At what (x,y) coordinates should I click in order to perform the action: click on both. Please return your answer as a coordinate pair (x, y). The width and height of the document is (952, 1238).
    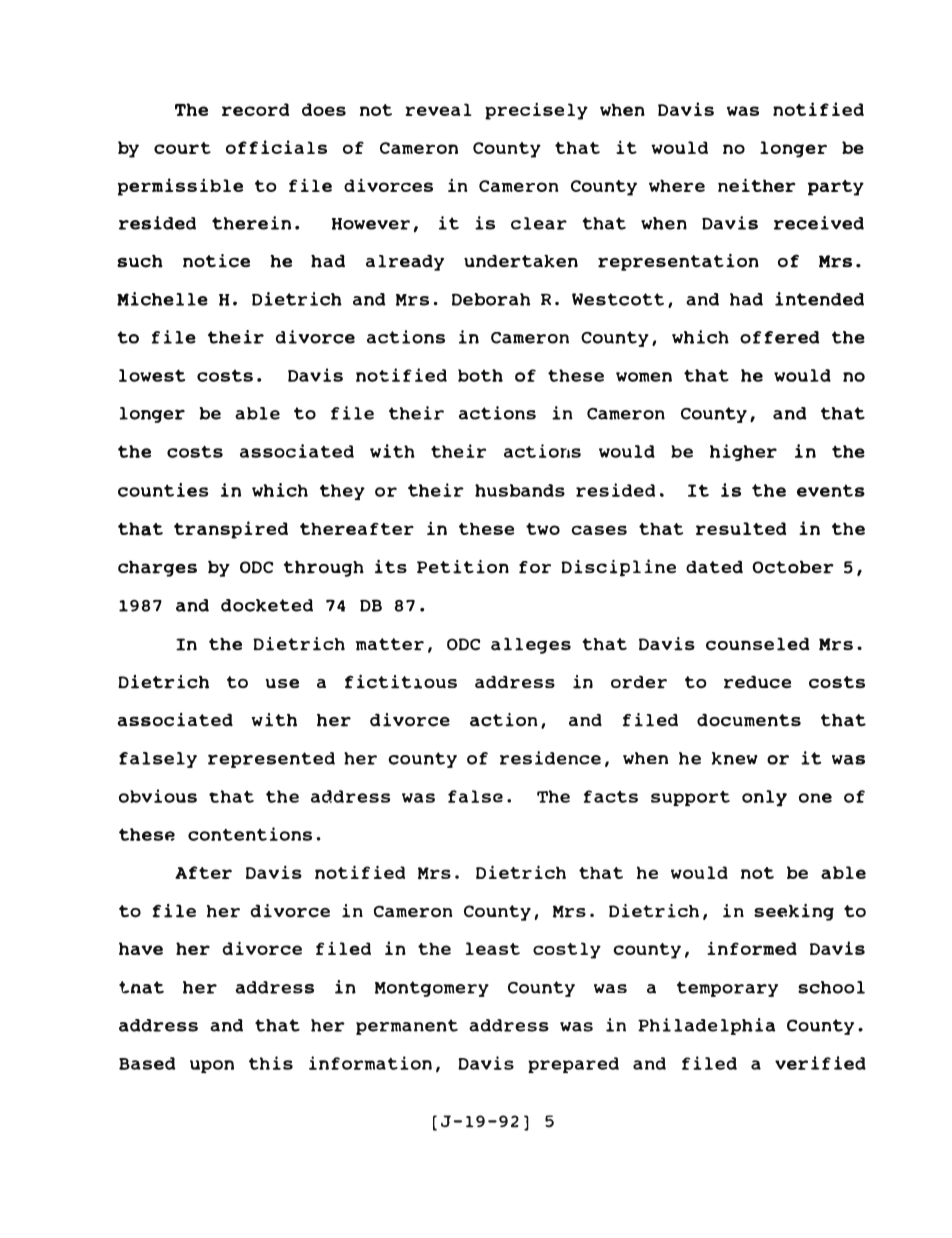
    Looking at the image, I should click on (480, 375).
